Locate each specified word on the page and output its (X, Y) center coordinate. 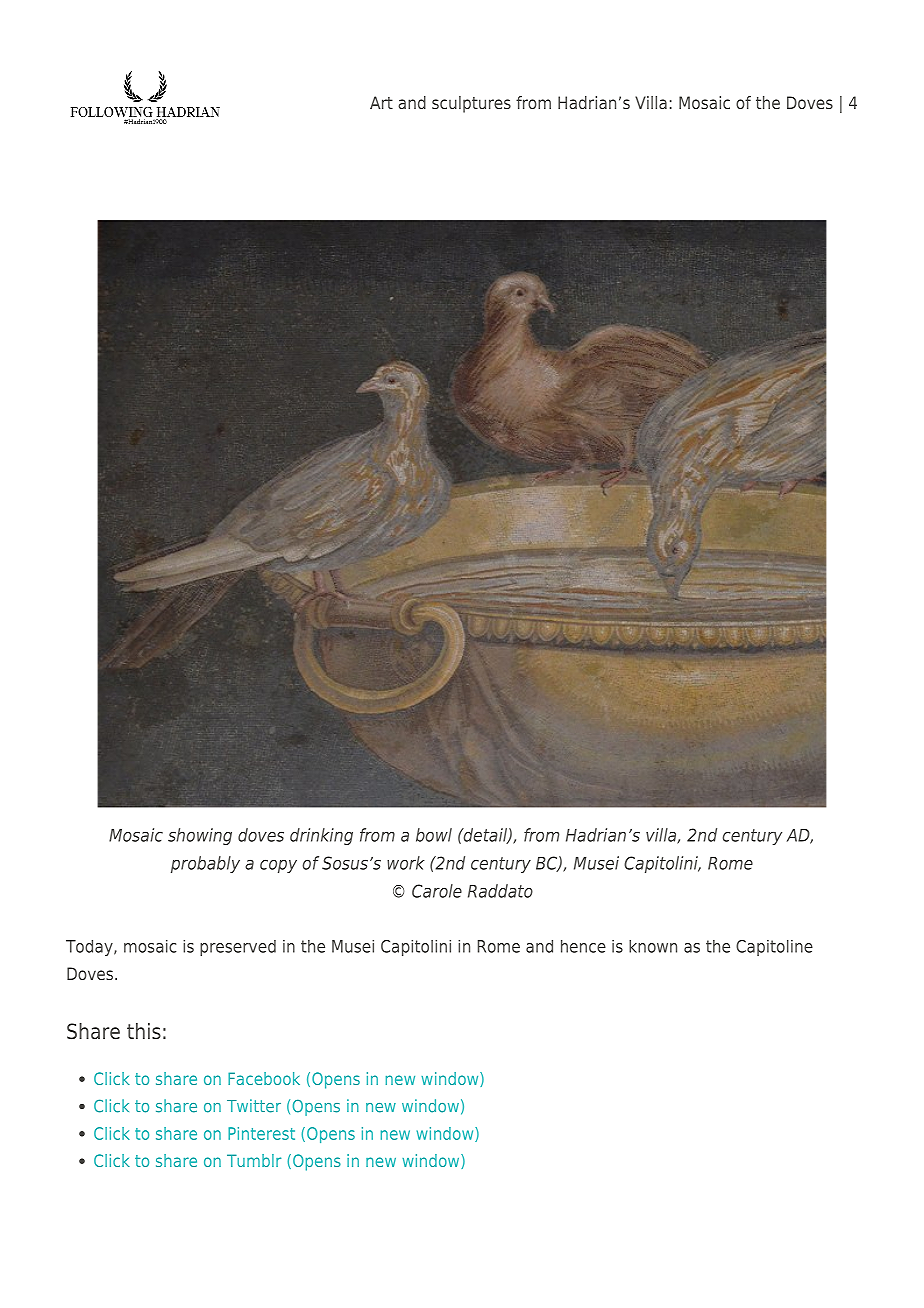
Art (381, 102)
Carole (437, 891)
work (406, 863)
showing (200, 836)
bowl (434, 835)
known (653, 946)
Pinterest (261, 1133)
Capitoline (774, 948)
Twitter (254, 1106)
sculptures (471, 104)
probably (205, 864)
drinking (321, 836)
